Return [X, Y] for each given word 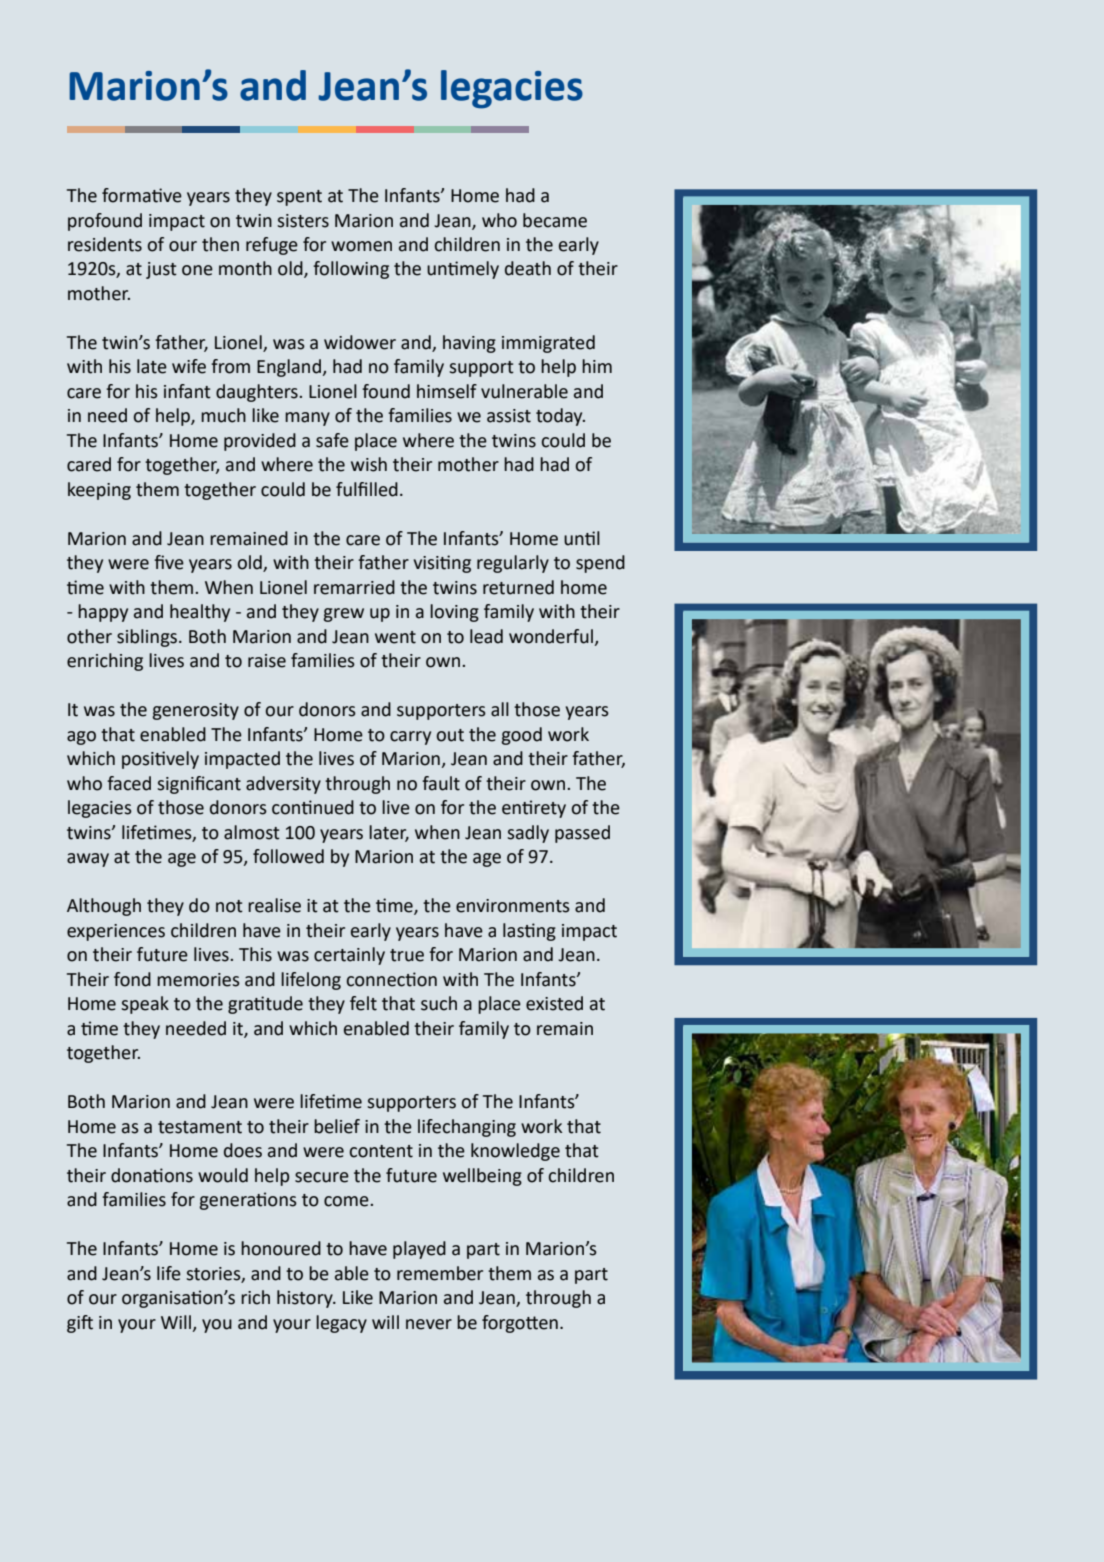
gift [80, 1324]
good [521, 736]
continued [313, 807]
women [361, 246]
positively [160, 760]
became [555, 220]
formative [142, 195]
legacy [341, 1324]
